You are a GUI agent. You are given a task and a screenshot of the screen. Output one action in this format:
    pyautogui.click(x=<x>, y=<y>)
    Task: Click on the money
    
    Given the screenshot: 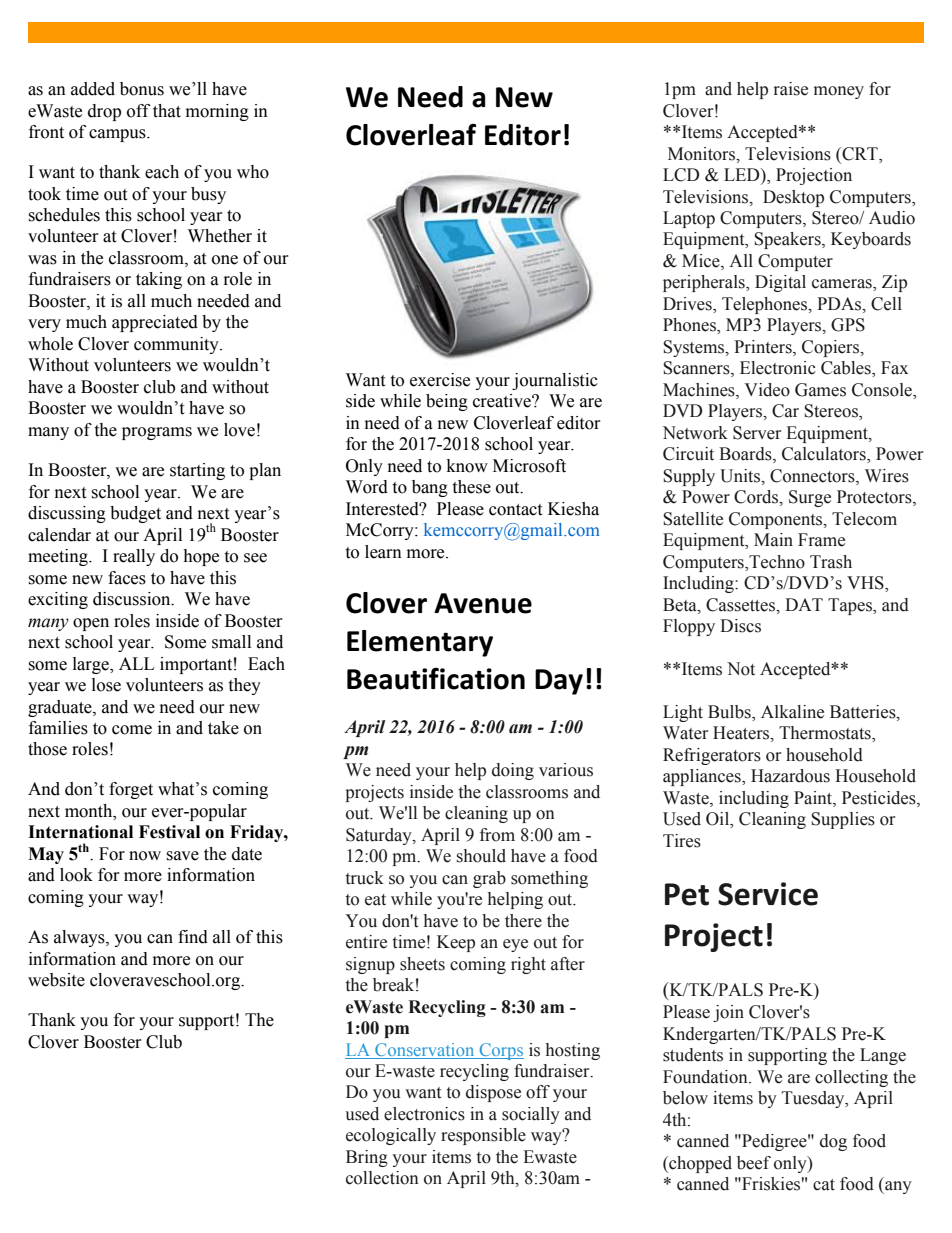 What is the action you would take?
    pyautogui.click(x=839, y=92)
